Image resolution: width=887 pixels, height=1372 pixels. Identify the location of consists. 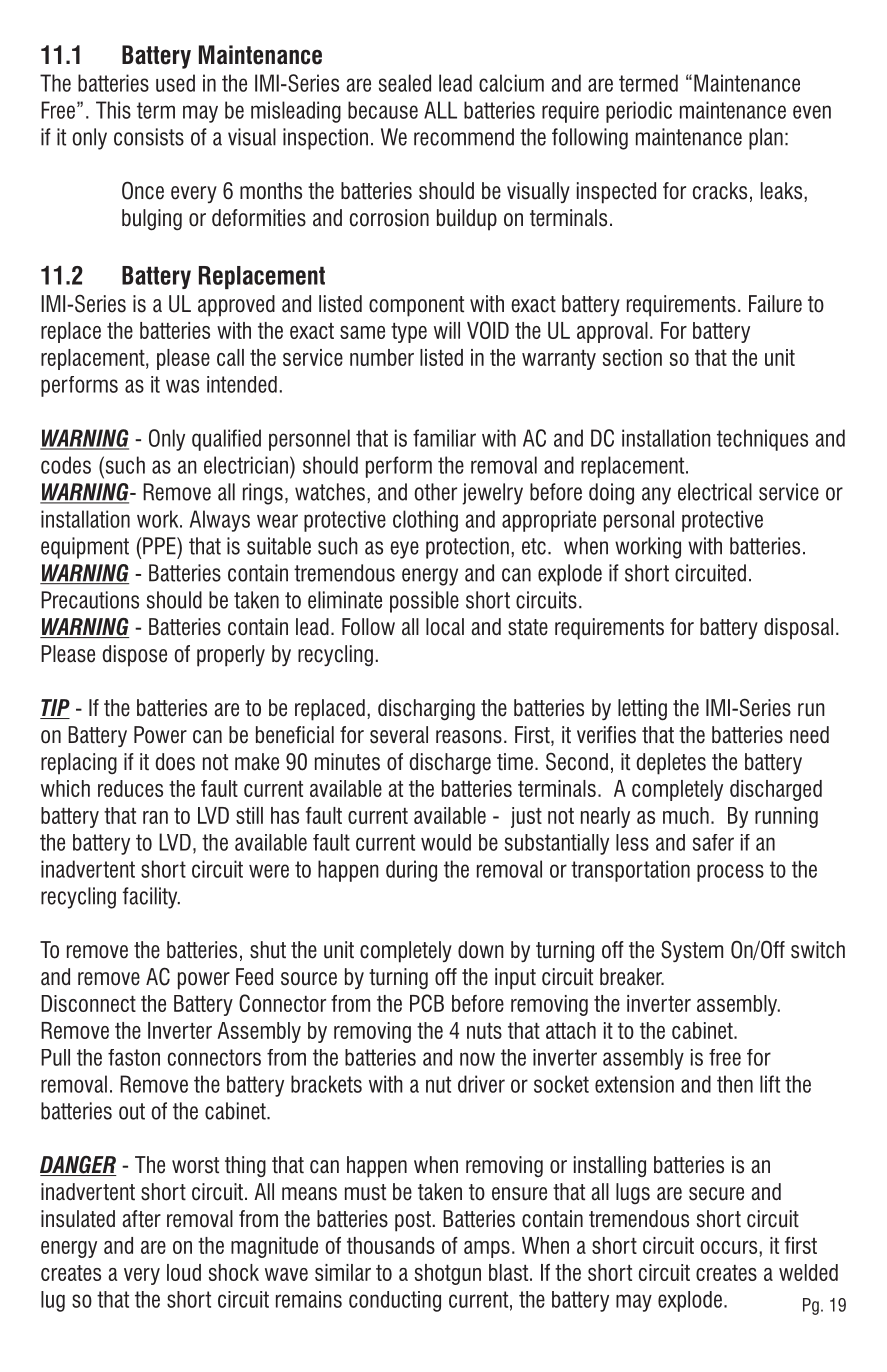
(149, 137).
